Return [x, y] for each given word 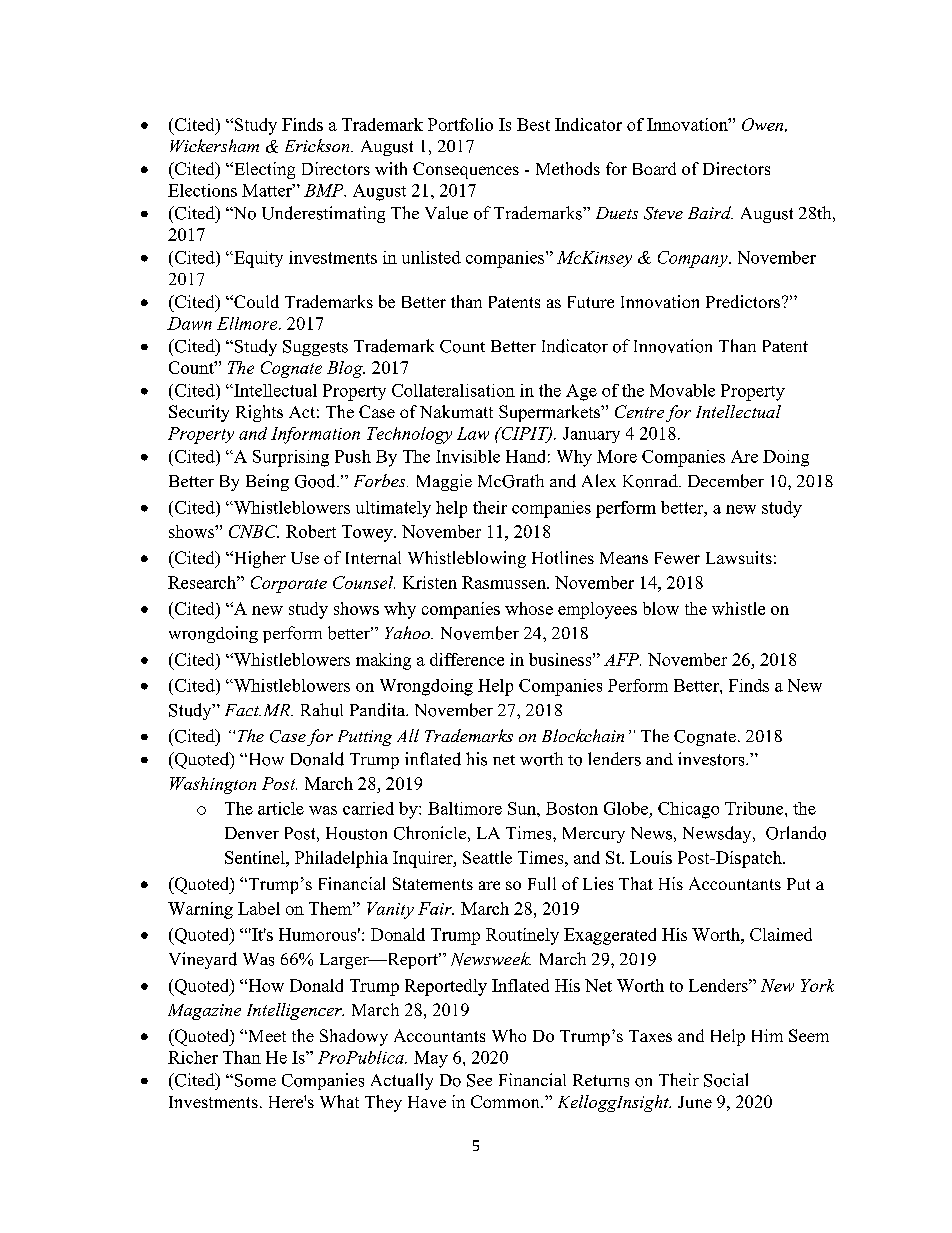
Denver [252, 833]
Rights [259, 413]
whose [529, 608]
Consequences [466, 170]
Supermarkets [550, 413]
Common [506, 1101]
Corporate [289, 584]
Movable [682, 390]
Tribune [755, 808]
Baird [710, 212]
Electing [263, 170]
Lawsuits [739, 557]
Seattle [487, 857]
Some [254, 1080]
